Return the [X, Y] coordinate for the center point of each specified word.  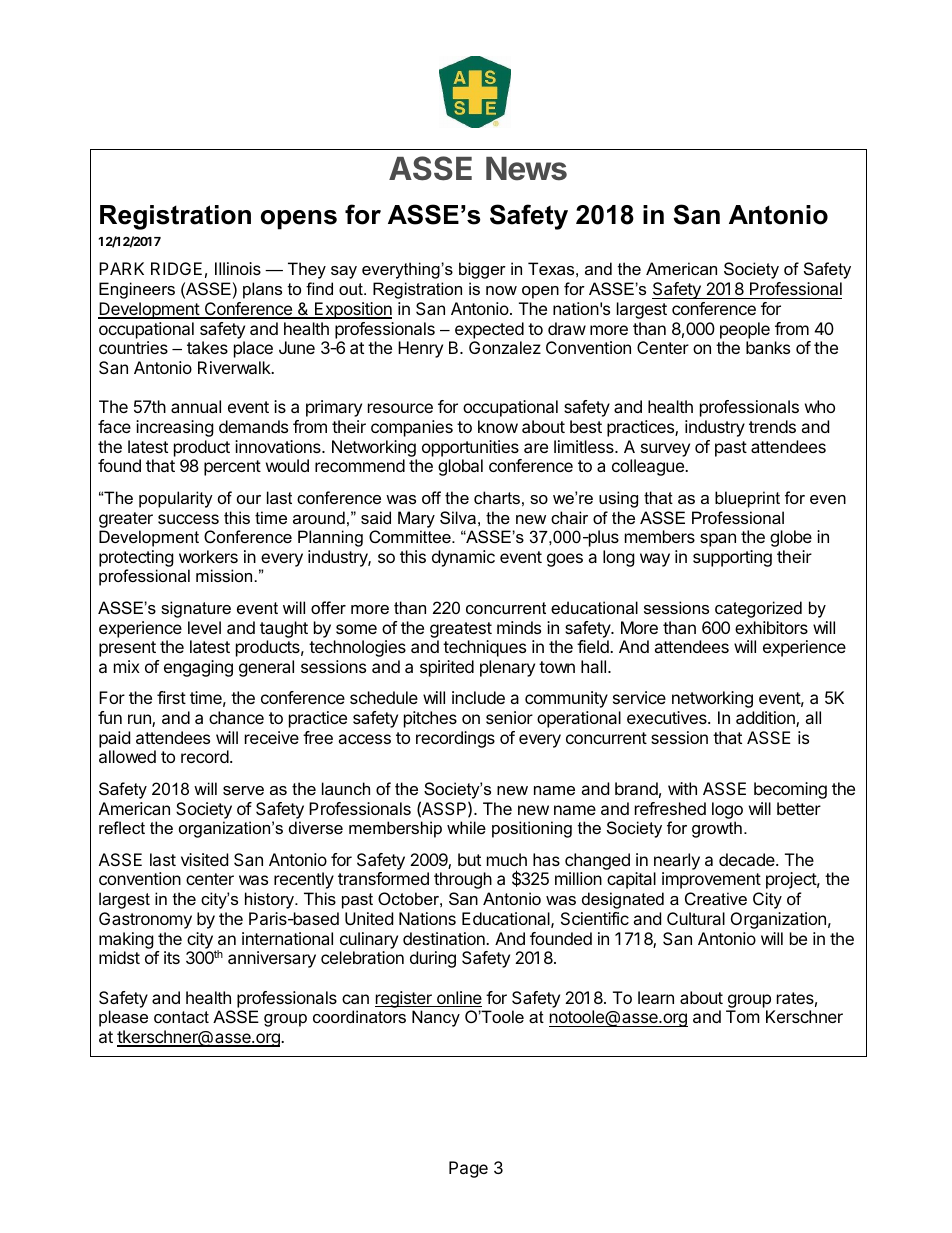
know [498, 426]
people [745, 330]
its [172, 957]
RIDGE [176, 268]
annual [196, 406]
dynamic [463, 558]
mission [224, 575]
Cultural [696, 918]
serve [243, 790]
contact [181, 1017]
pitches [430, 719]
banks [768, 347]
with [682, 788]
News [526, 169]
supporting [732, 558]
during [433, 959]
